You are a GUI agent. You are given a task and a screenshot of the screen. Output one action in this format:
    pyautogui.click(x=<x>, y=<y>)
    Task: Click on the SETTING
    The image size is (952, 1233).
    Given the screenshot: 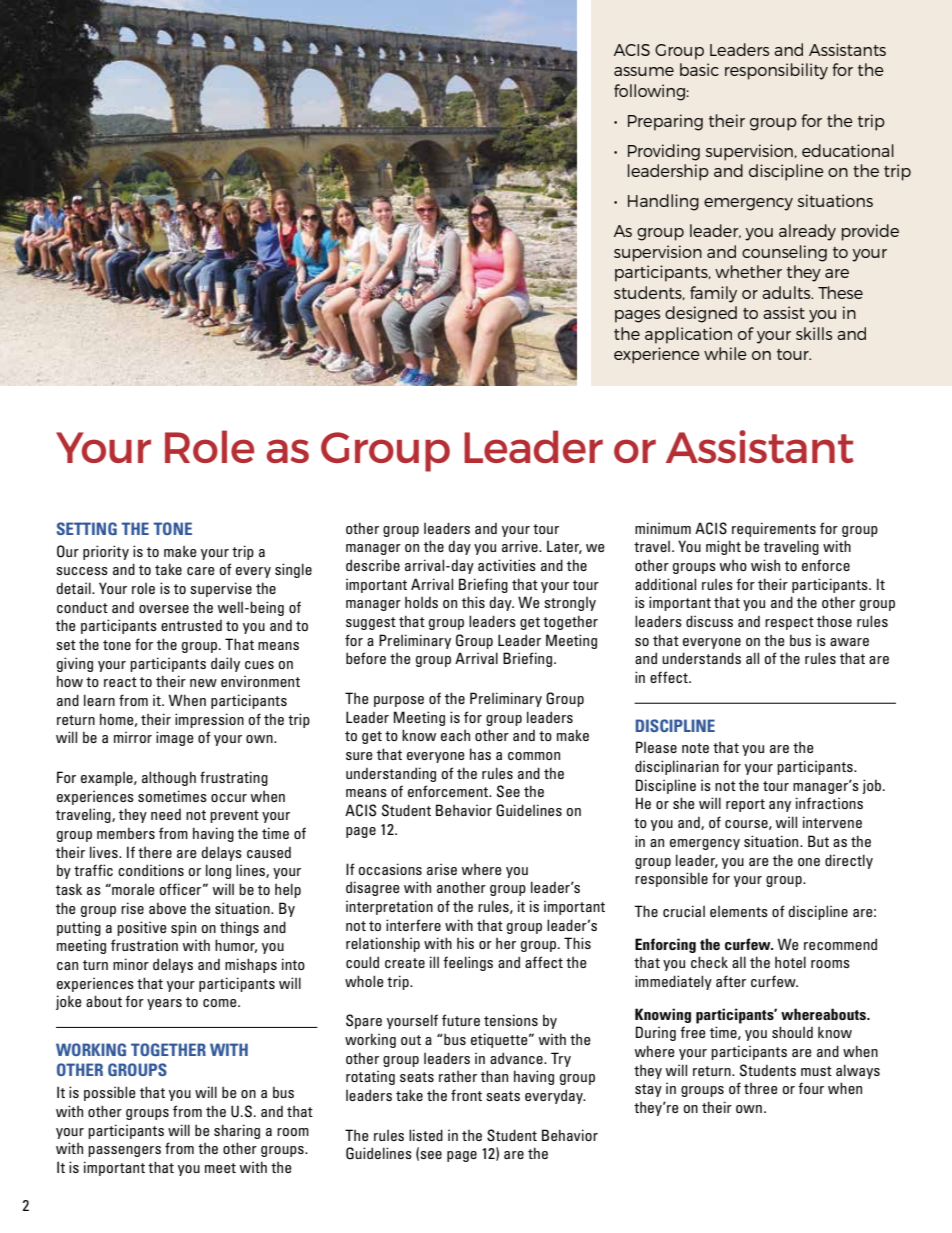 What is the action you would take?
    pyautogui.click(x=87, y=528)
